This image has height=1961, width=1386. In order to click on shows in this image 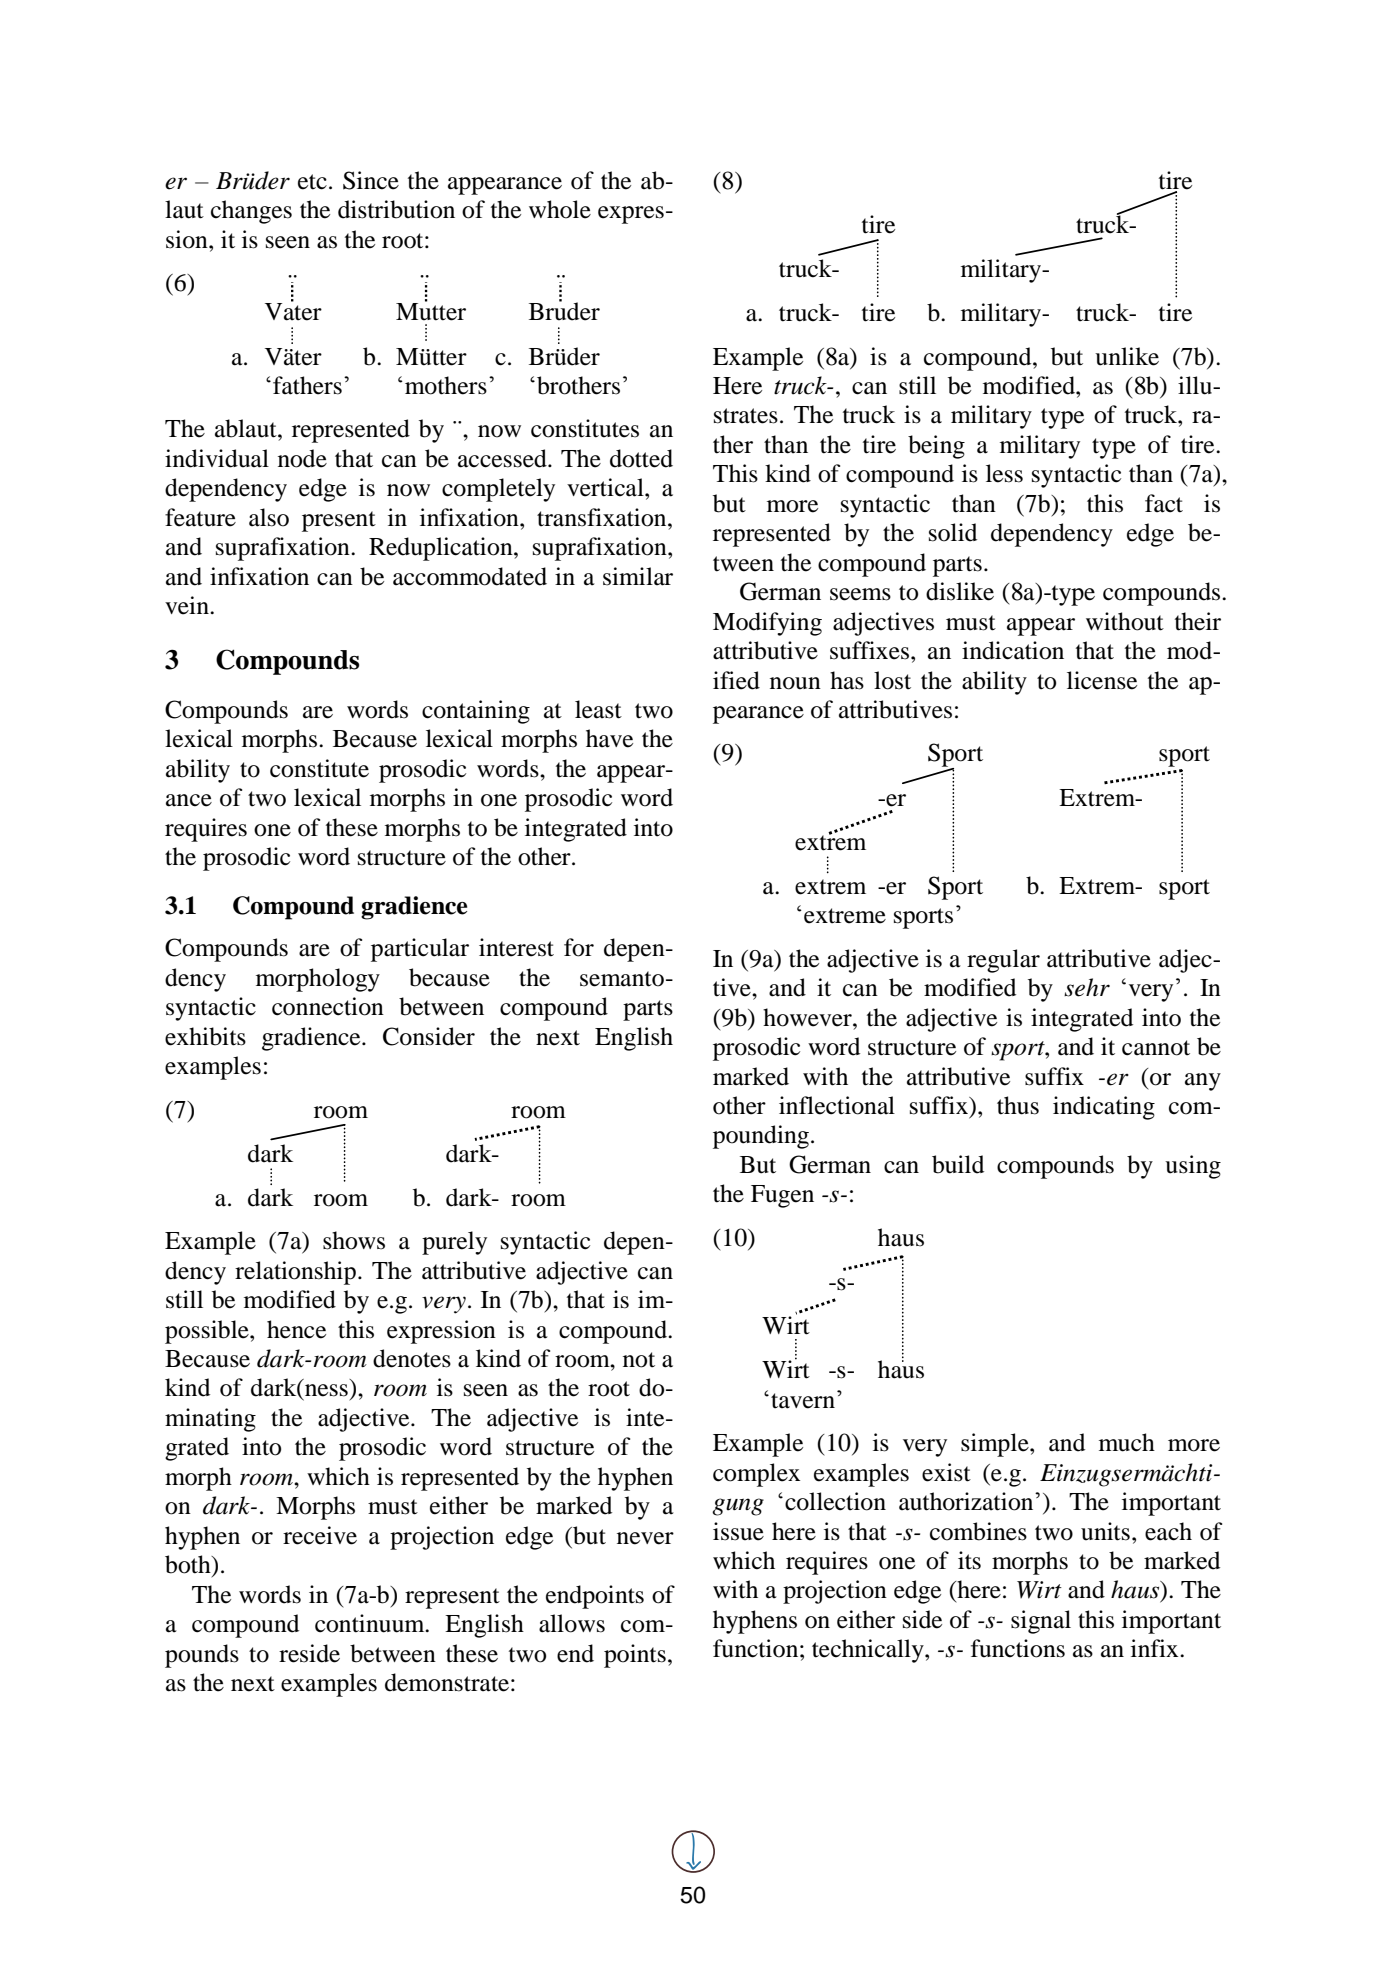, I will do `click(354, 1240)`.
